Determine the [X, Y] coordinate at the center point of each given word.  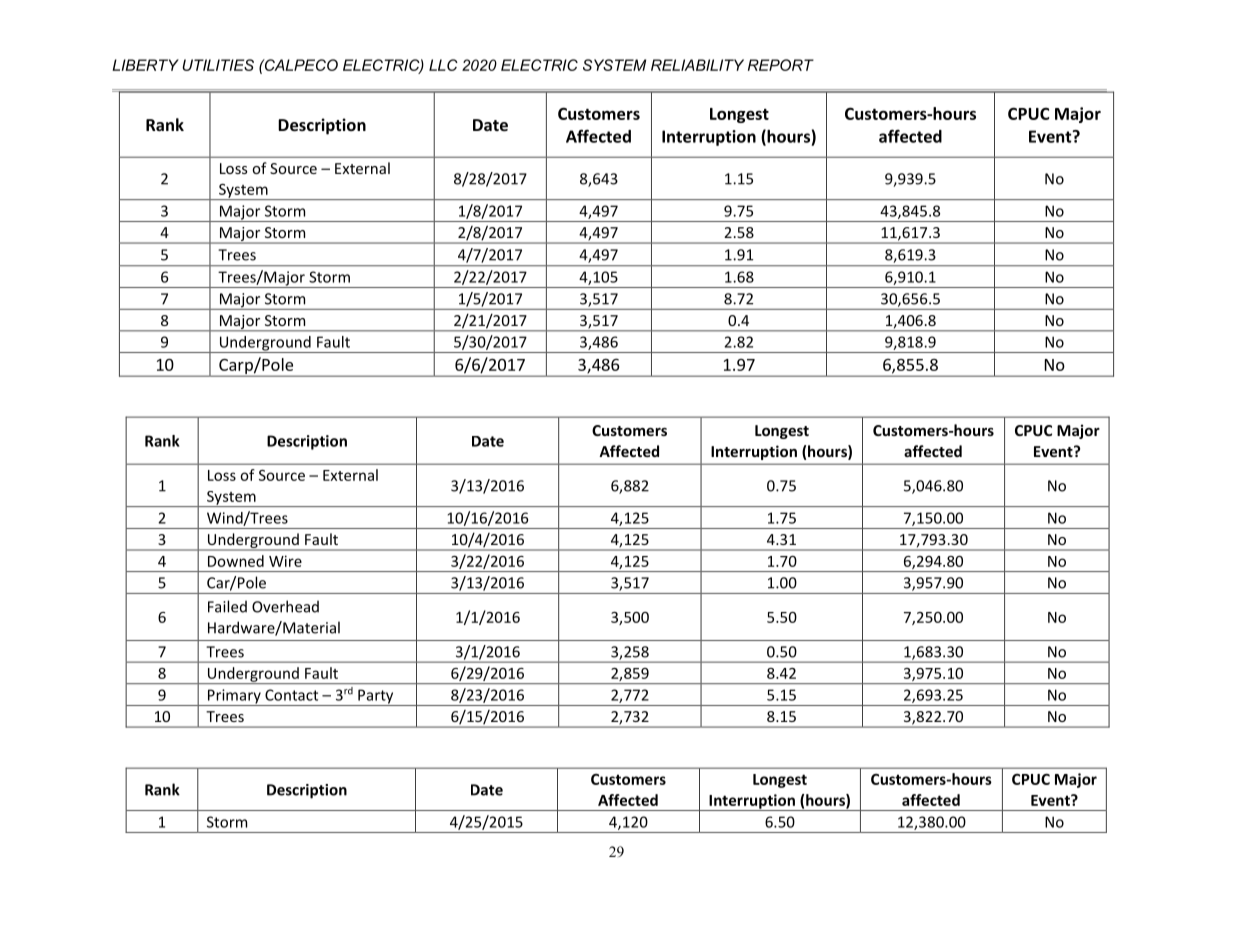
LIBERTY [145, 65]
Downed [236, 561]
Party [376, 697]
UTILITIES [218, 65]
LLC [443, 65]
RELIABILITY [697, 65]
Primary [234, 697]
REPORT [781, 65]
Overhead [285, 606]
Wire [285, 561]
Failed [227, 606]
